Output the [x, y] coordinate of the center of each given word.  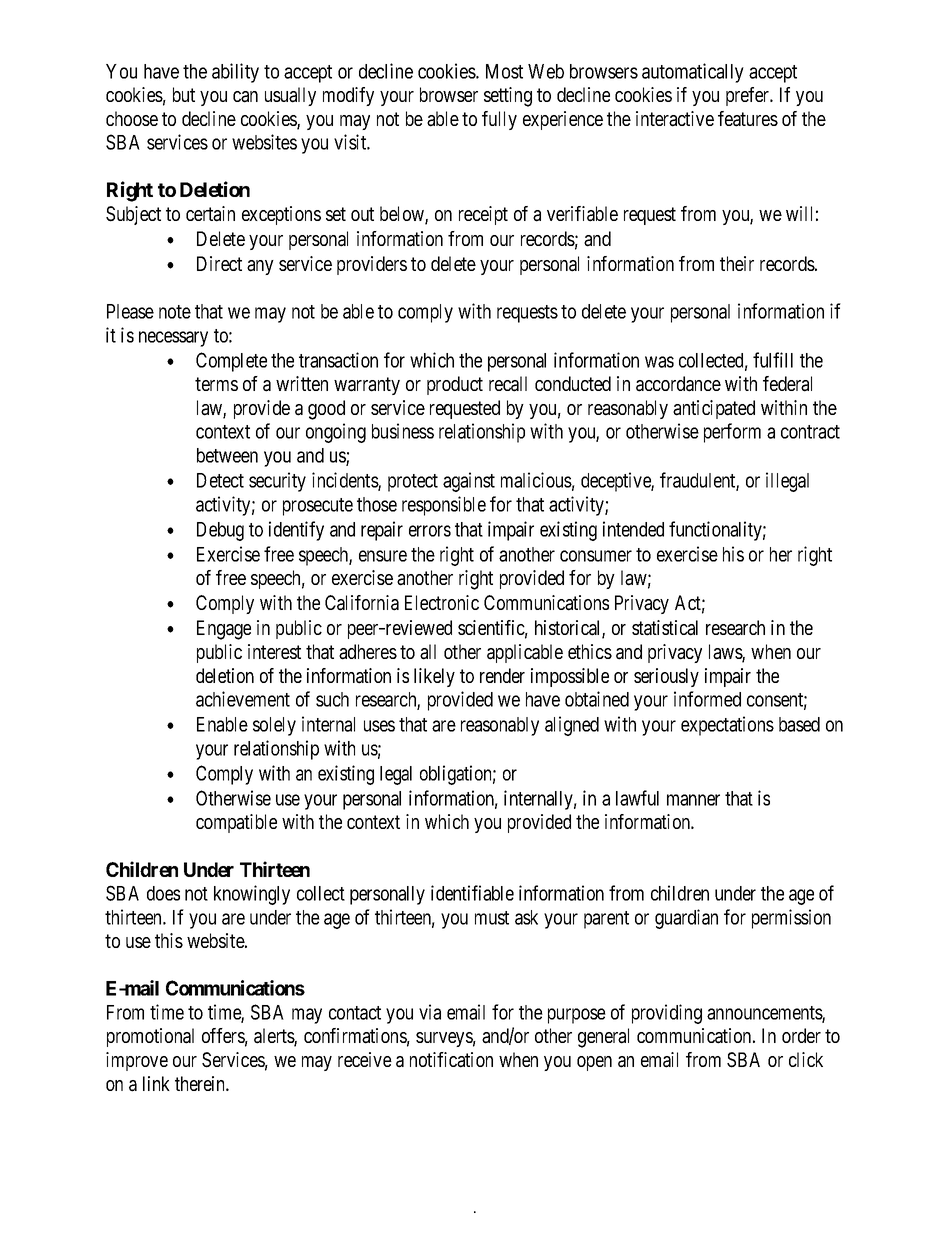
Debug [220, 531]
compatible [236, 823]
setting [508, 97]
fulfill [773, 360]
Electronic [442, 602]
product [455, 385]
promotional [150, 1037]
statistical [665, 628]
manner [693, 800]
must [492, 918]
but [184, 94]
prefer [749, 96]
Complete [231, 362]
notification [451, 1060]
